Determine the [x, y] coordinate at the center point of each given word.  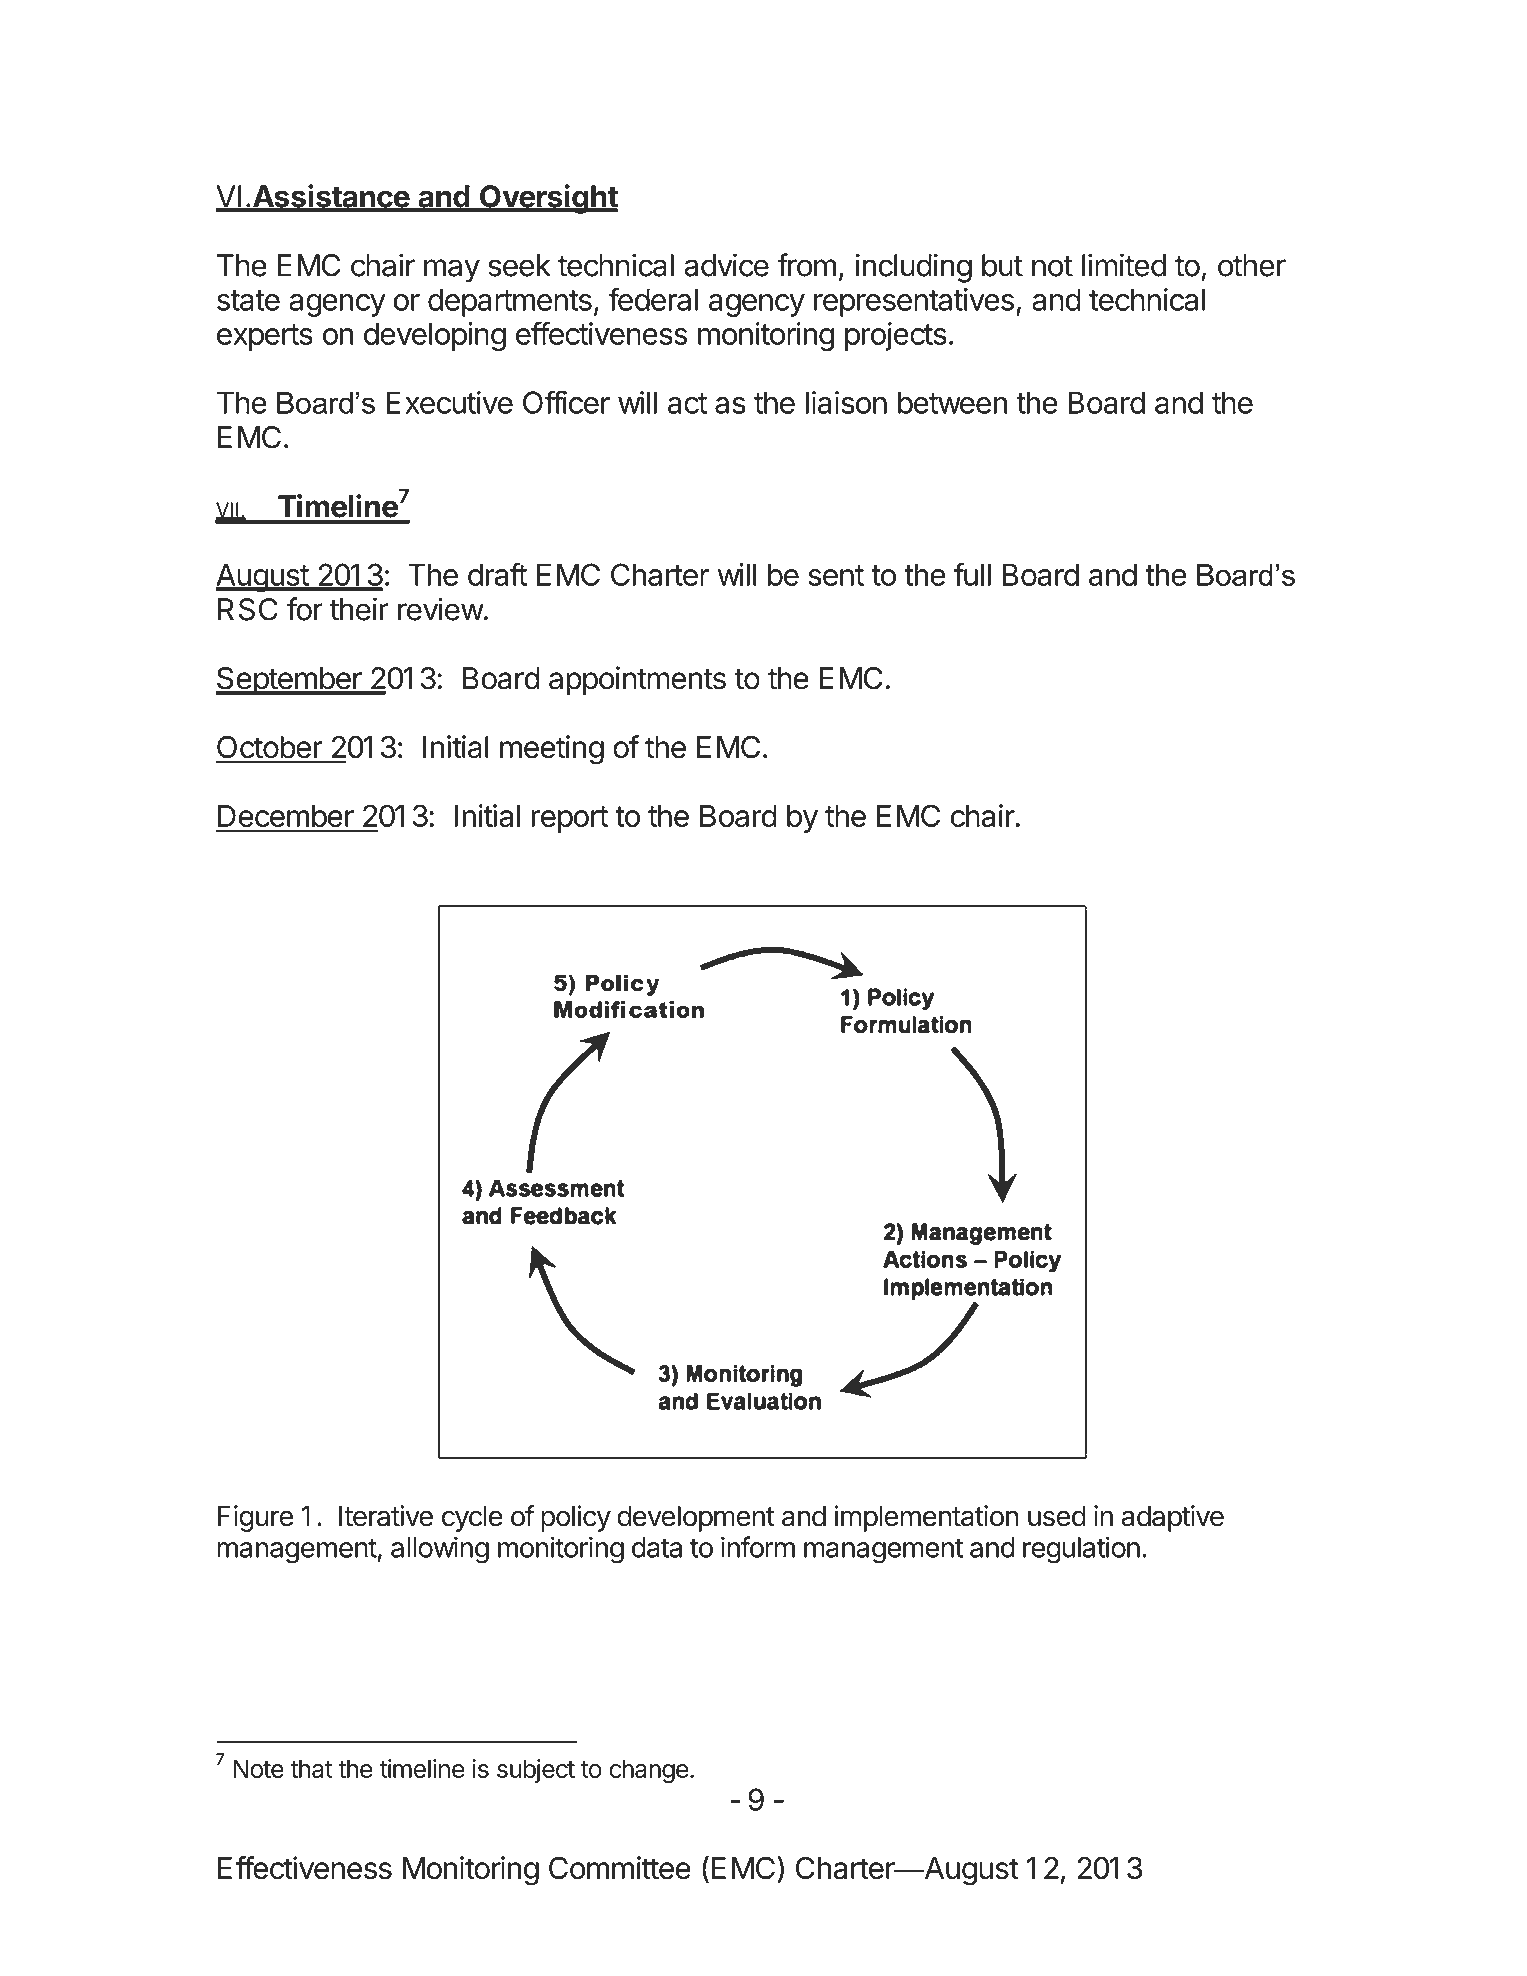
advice [726, 265]
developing [435, 336]
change [649, 1771]
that [311, 1768]
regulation [1081, 1550]
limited [1124, 265]
